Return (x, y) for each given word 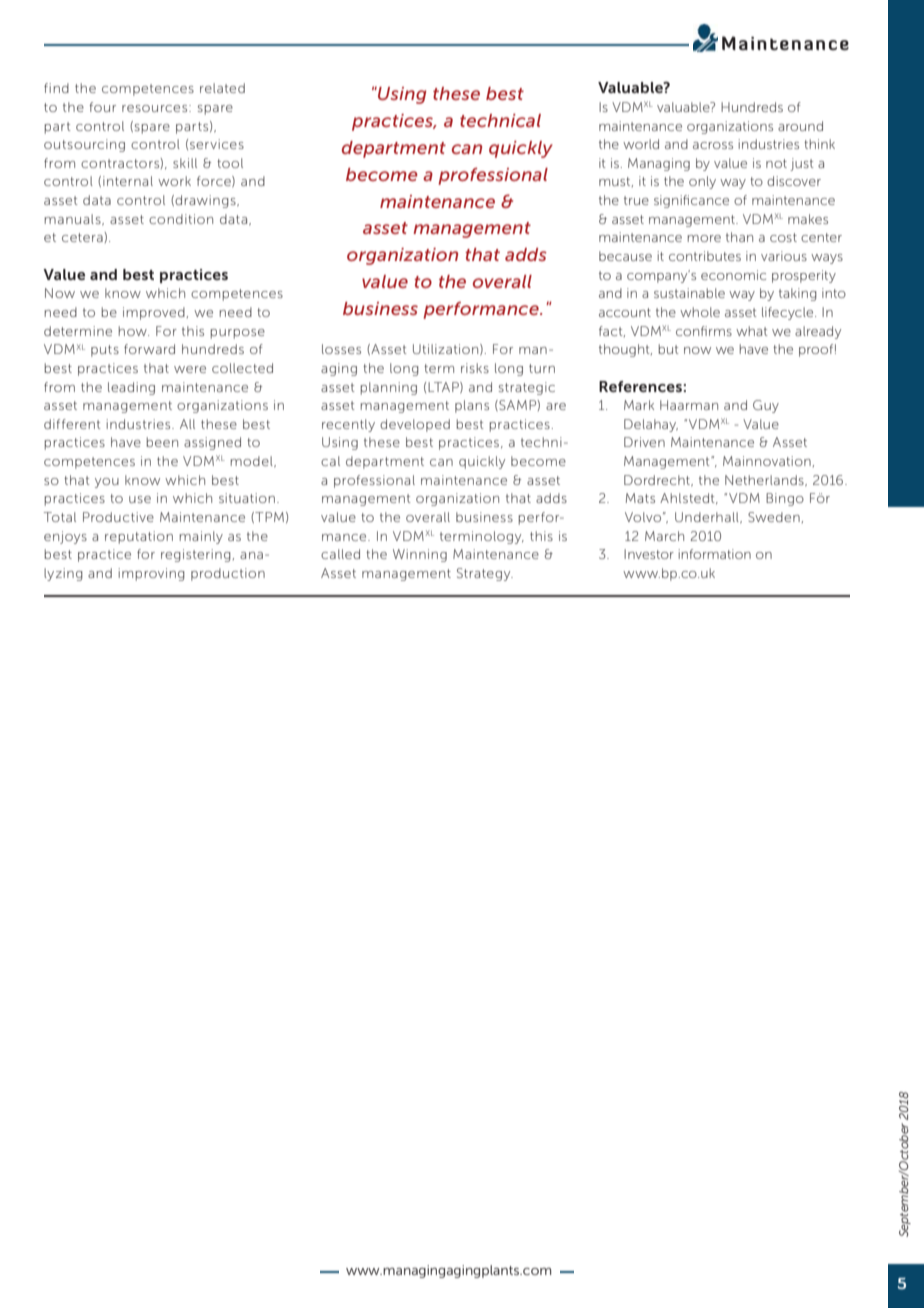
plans (472, 406)
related (222, 88)
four (102, 107)
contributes (705, 256)
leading (131, 388)
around (800, 126)
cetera (83, 237)
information (715, 554)
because (625, 256)
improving (152, 574)
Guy (766, 406)
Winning (420, 555)
